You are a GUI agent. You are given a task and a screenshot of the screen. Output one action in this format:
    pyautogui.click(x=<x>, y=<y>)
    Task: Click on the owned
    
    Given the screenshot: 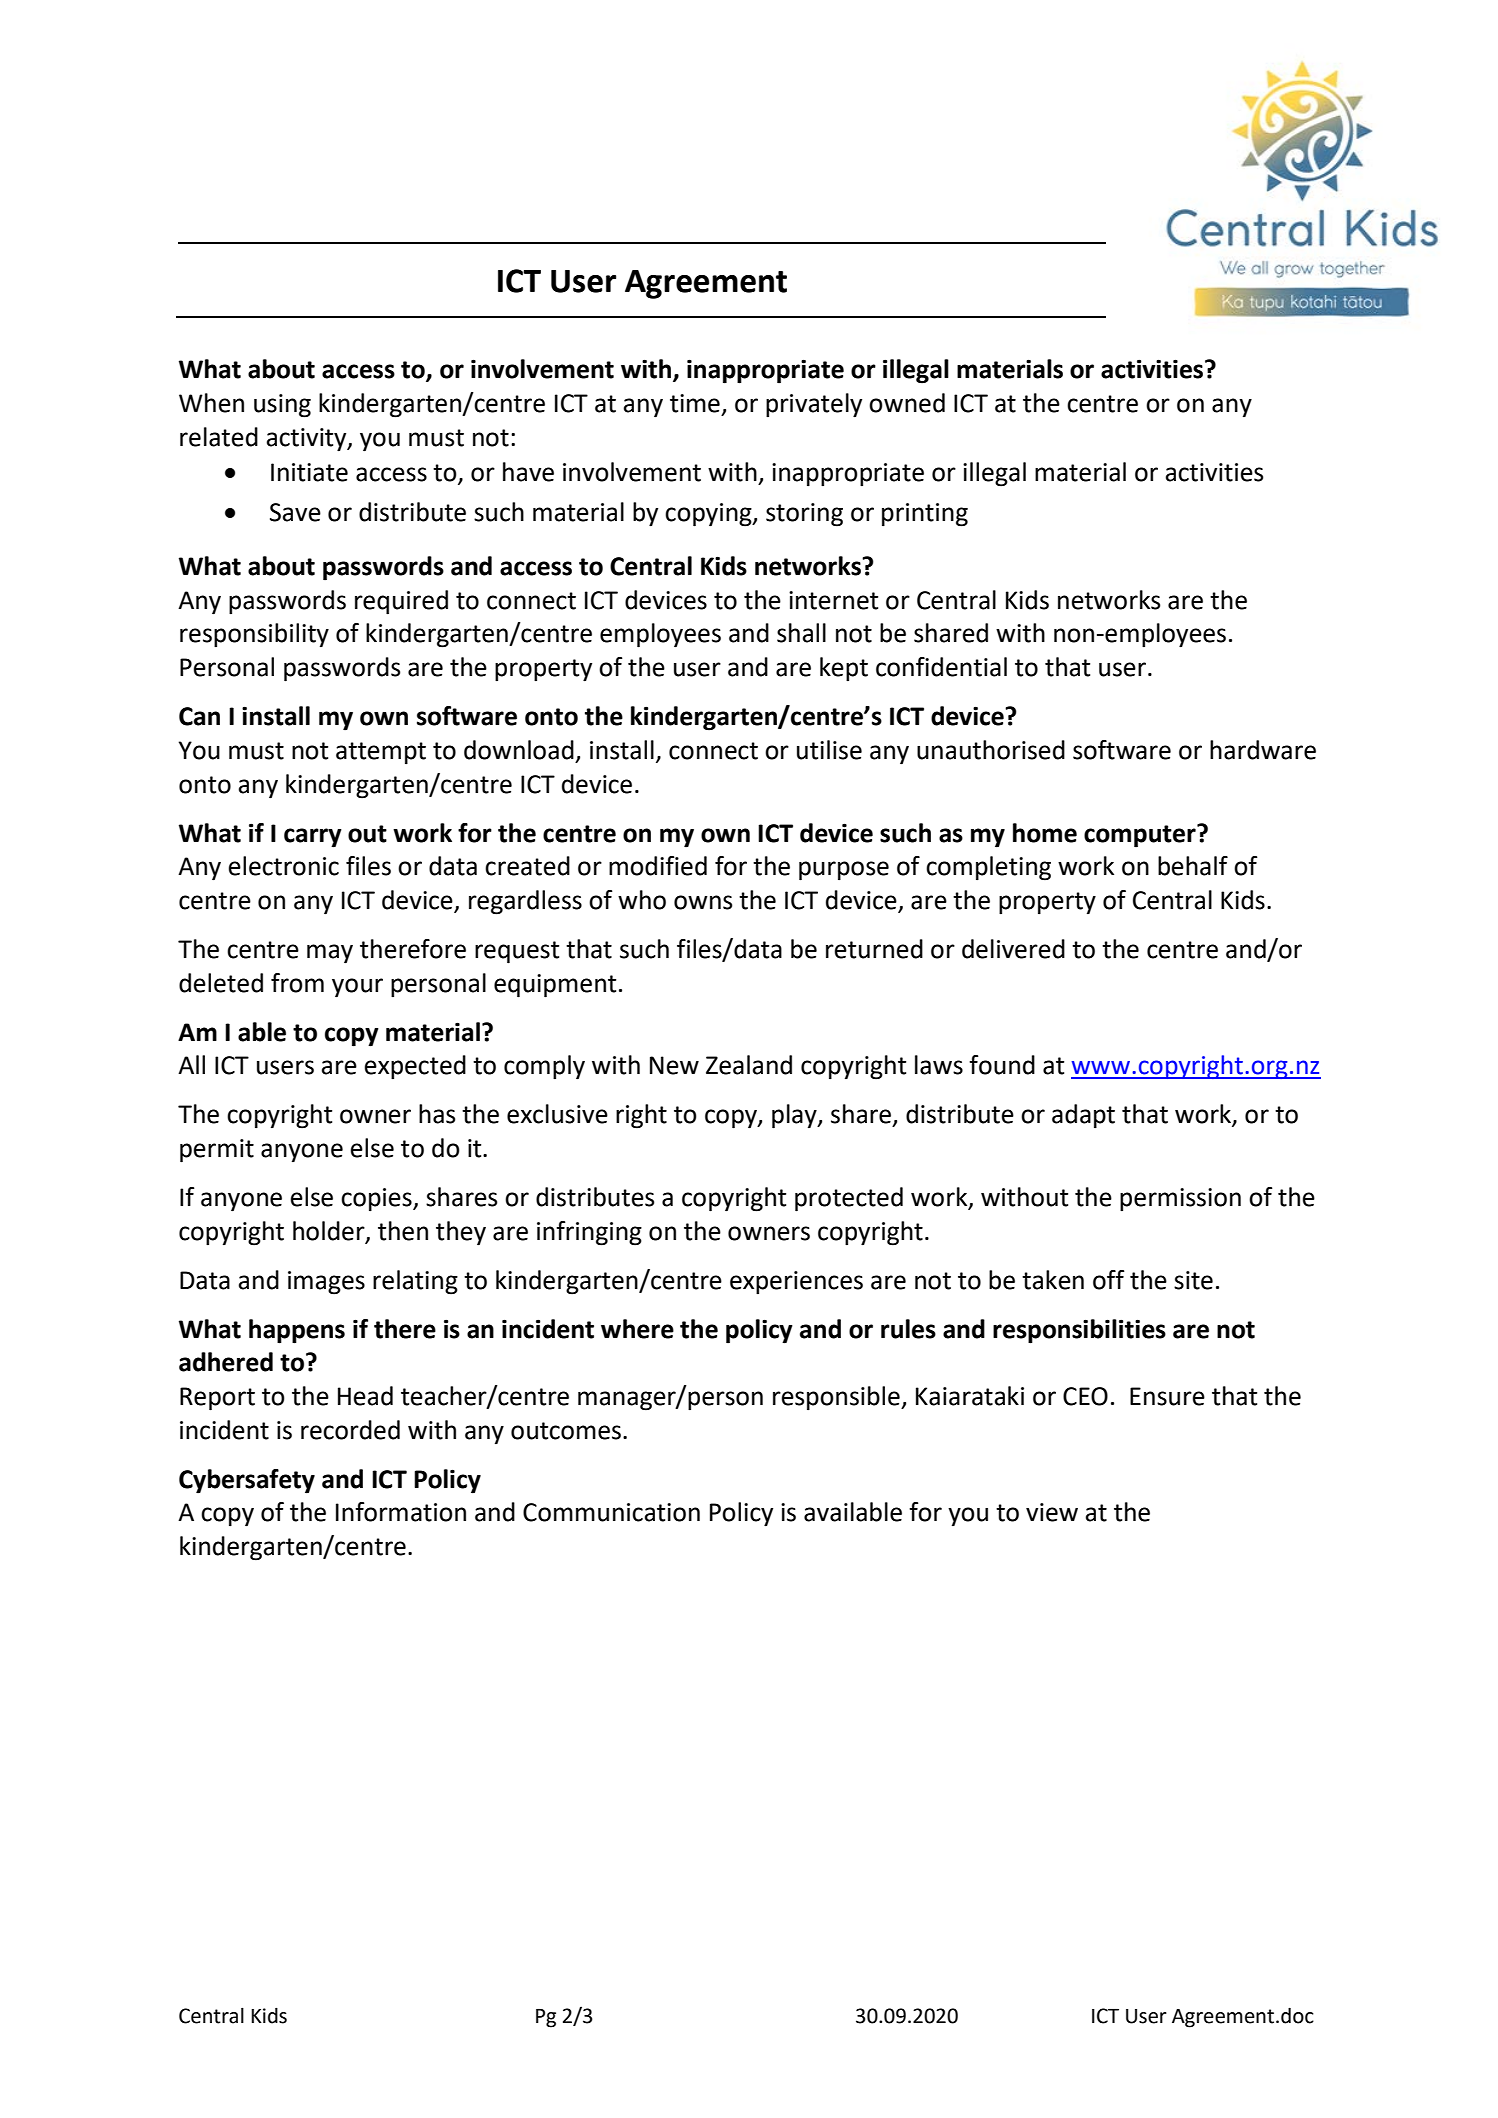 What is the action you would take?
    pyautogui.click(x=907, y=403)
